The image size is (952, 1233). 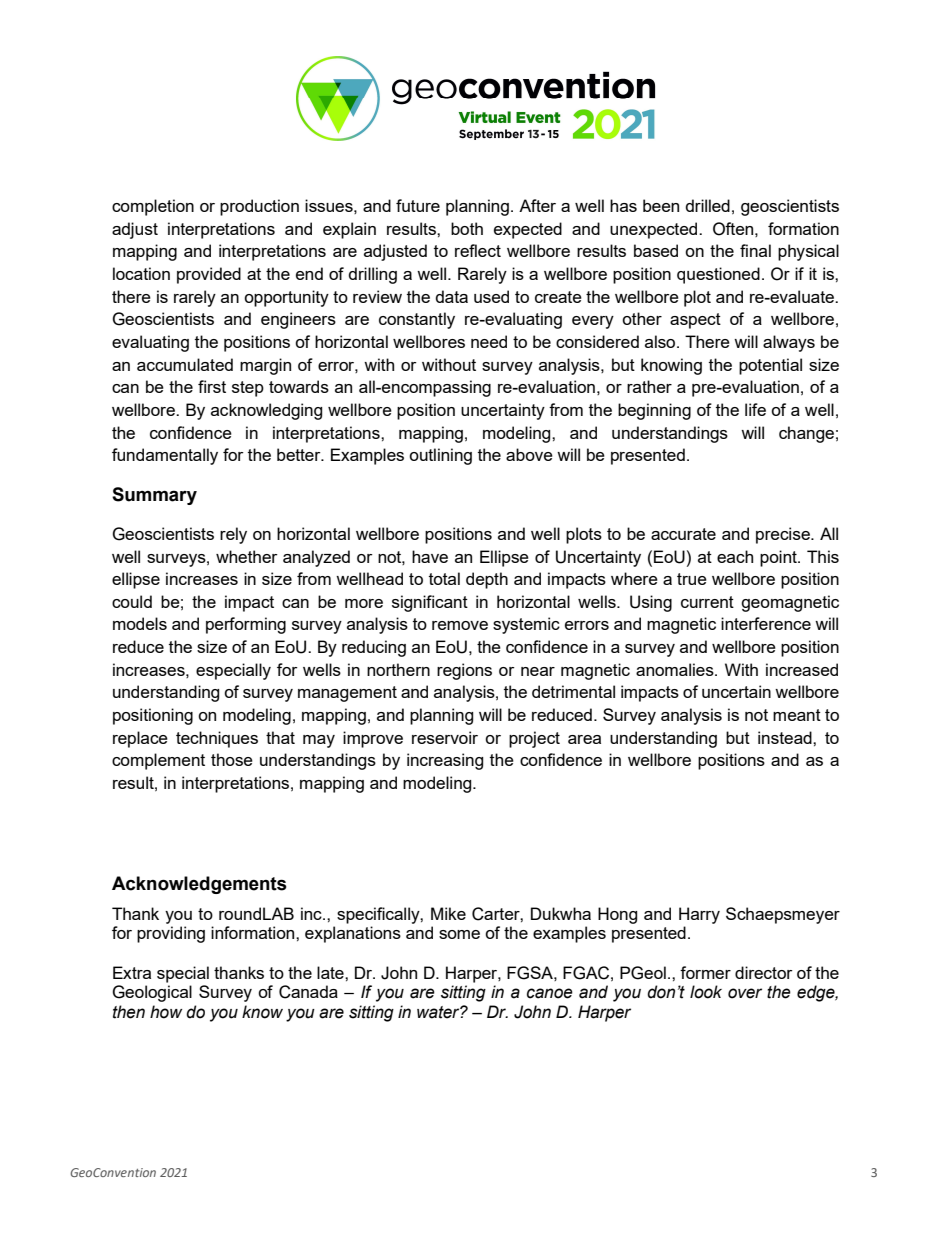 What do you see at coordinates (246, 625) in the document?
I see `performing` at bounding box center [246, 625].
